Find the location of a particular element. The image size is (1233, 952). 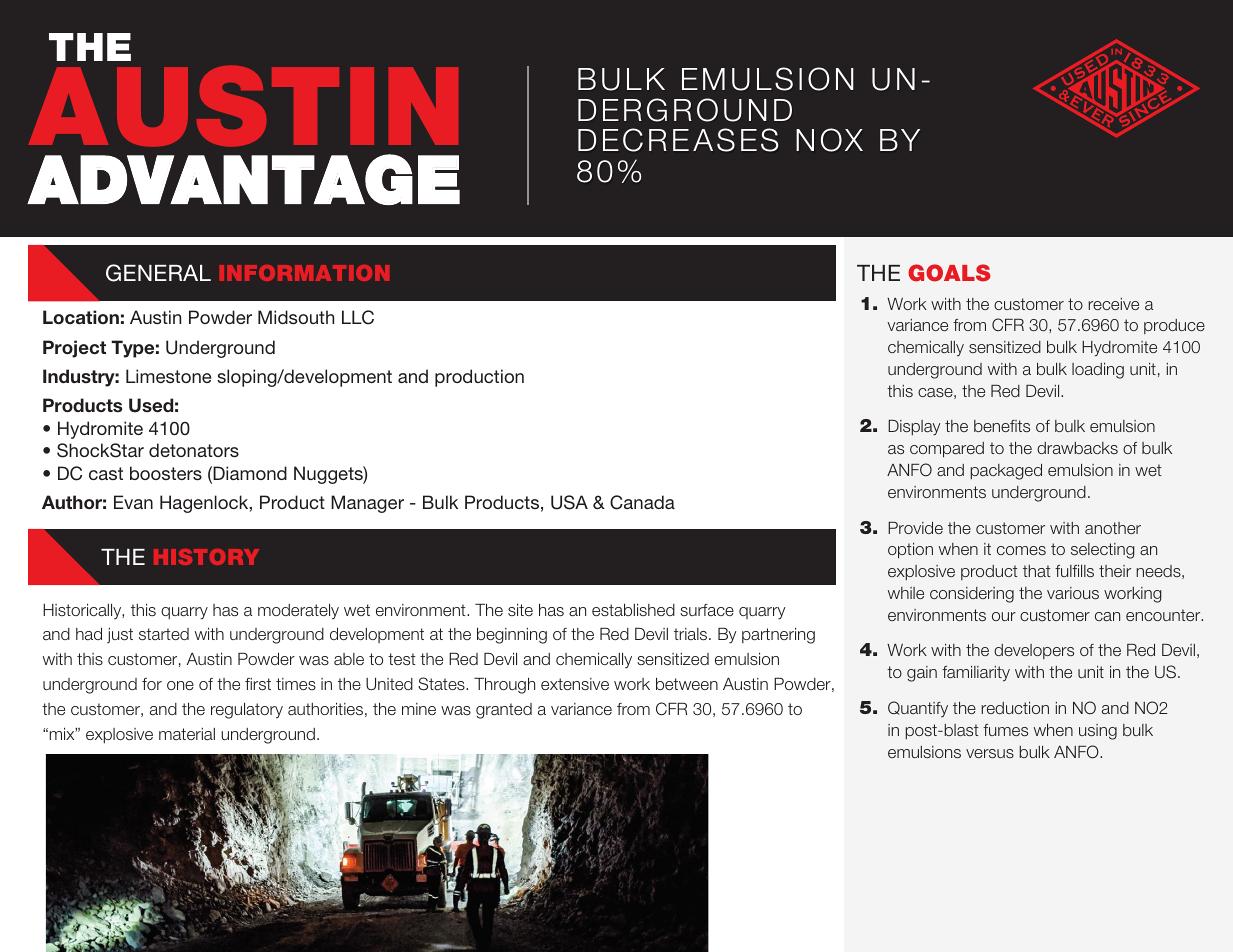

various is located at coordinates (1073, 593).
